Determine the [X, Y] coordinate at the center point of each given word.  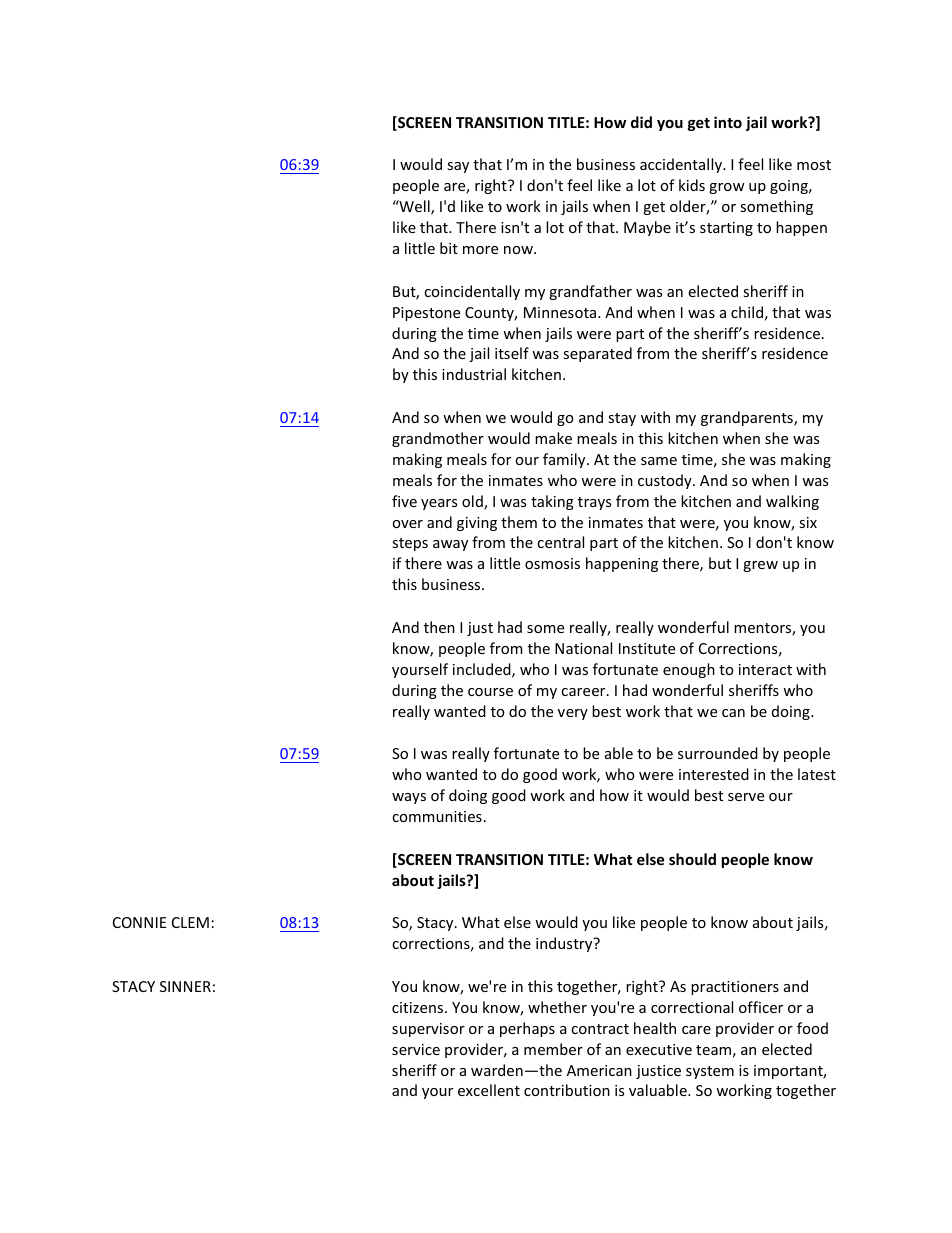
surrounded [718, 753]
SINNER [185, 986]
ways [409, 798]
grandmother [438, 439]
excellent [489, 1090]
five [404, 501]
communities [437, 816]
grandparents [748, 418]
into [728, 122]
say [458, 167]
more [480, 250]
